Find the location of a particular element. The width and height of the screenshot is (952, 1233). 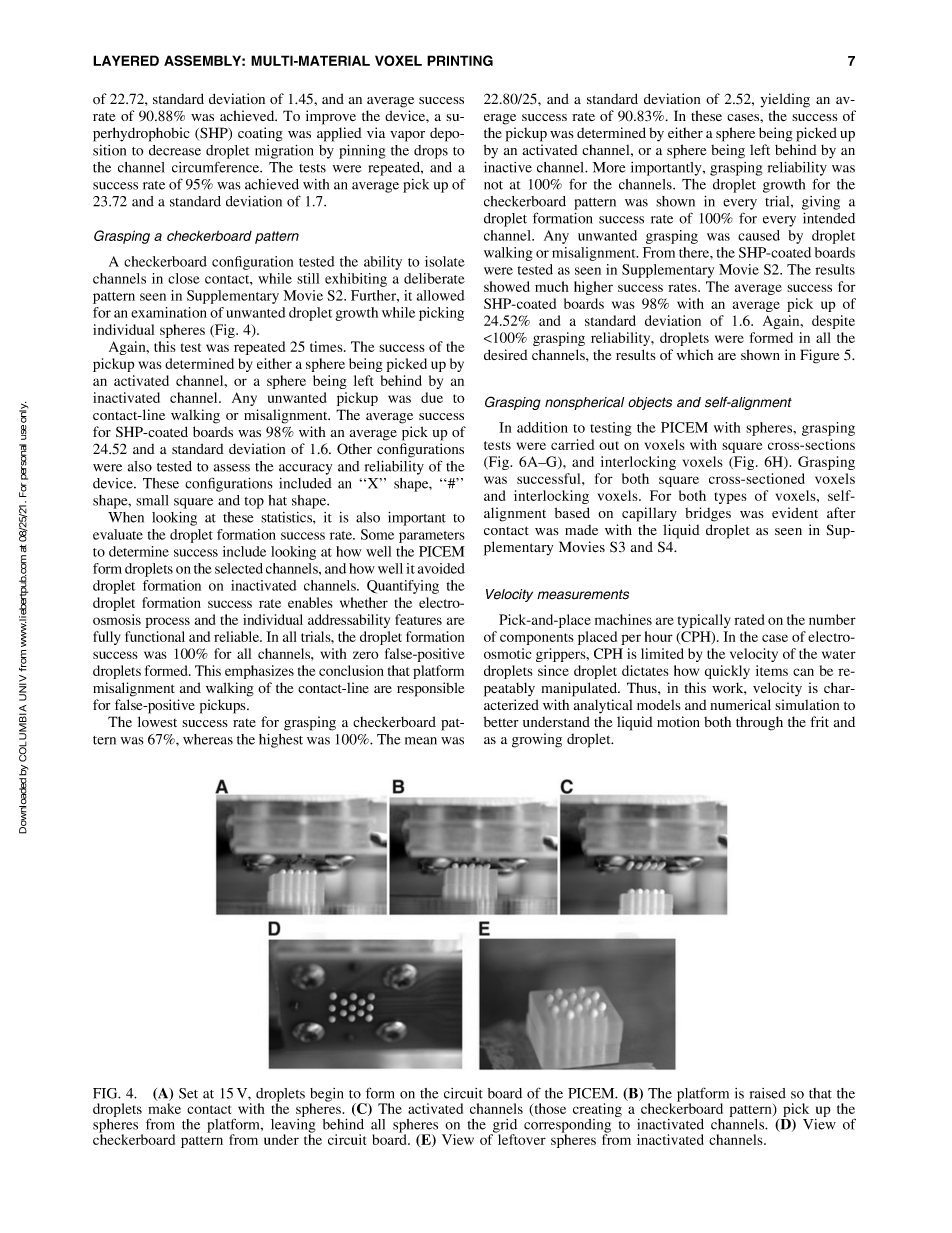

grid is located at coordinates (504, 1127).
